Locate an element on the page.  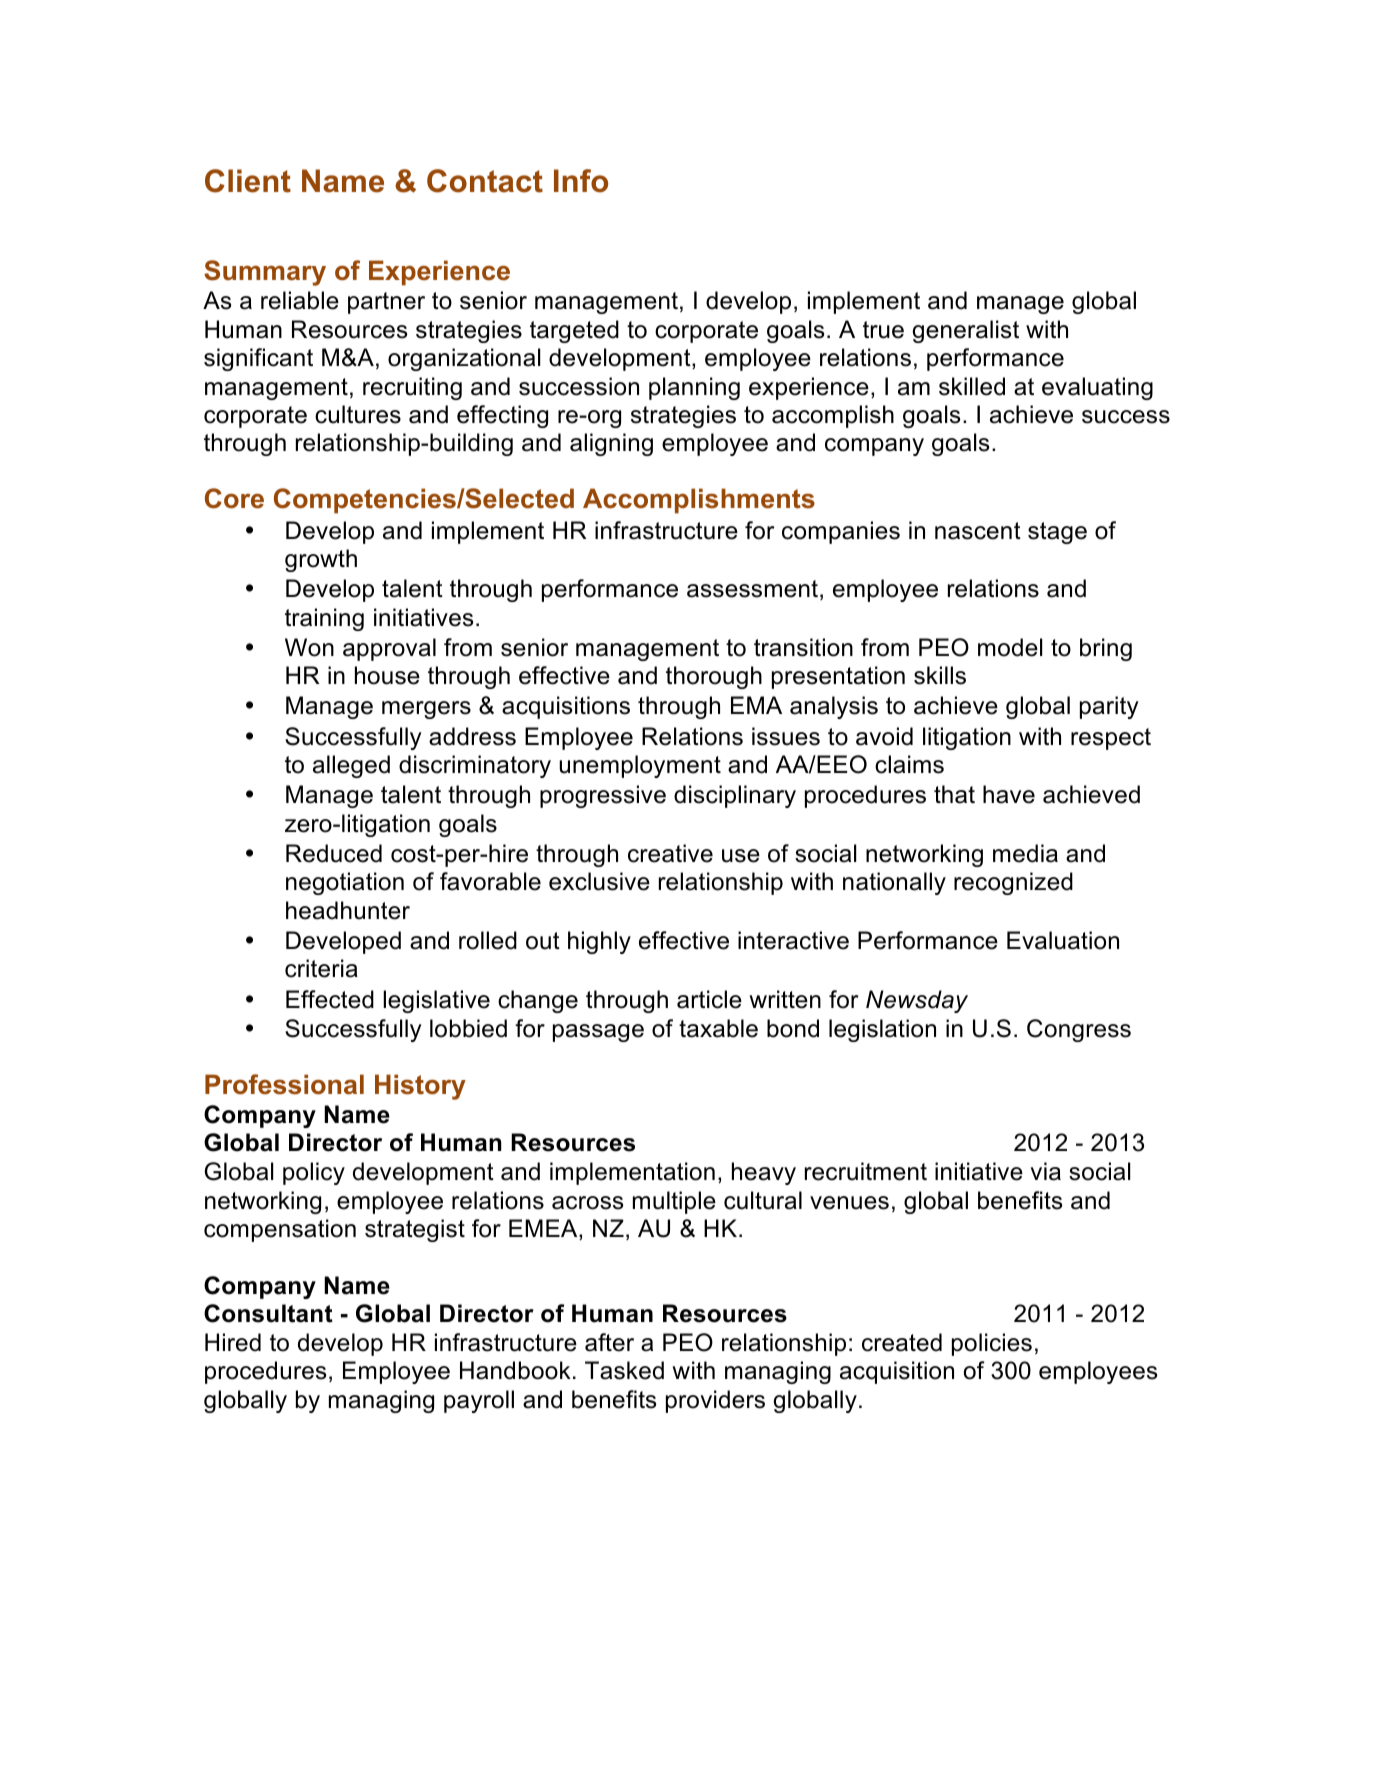
have is located at coordinates (1009, 794).
